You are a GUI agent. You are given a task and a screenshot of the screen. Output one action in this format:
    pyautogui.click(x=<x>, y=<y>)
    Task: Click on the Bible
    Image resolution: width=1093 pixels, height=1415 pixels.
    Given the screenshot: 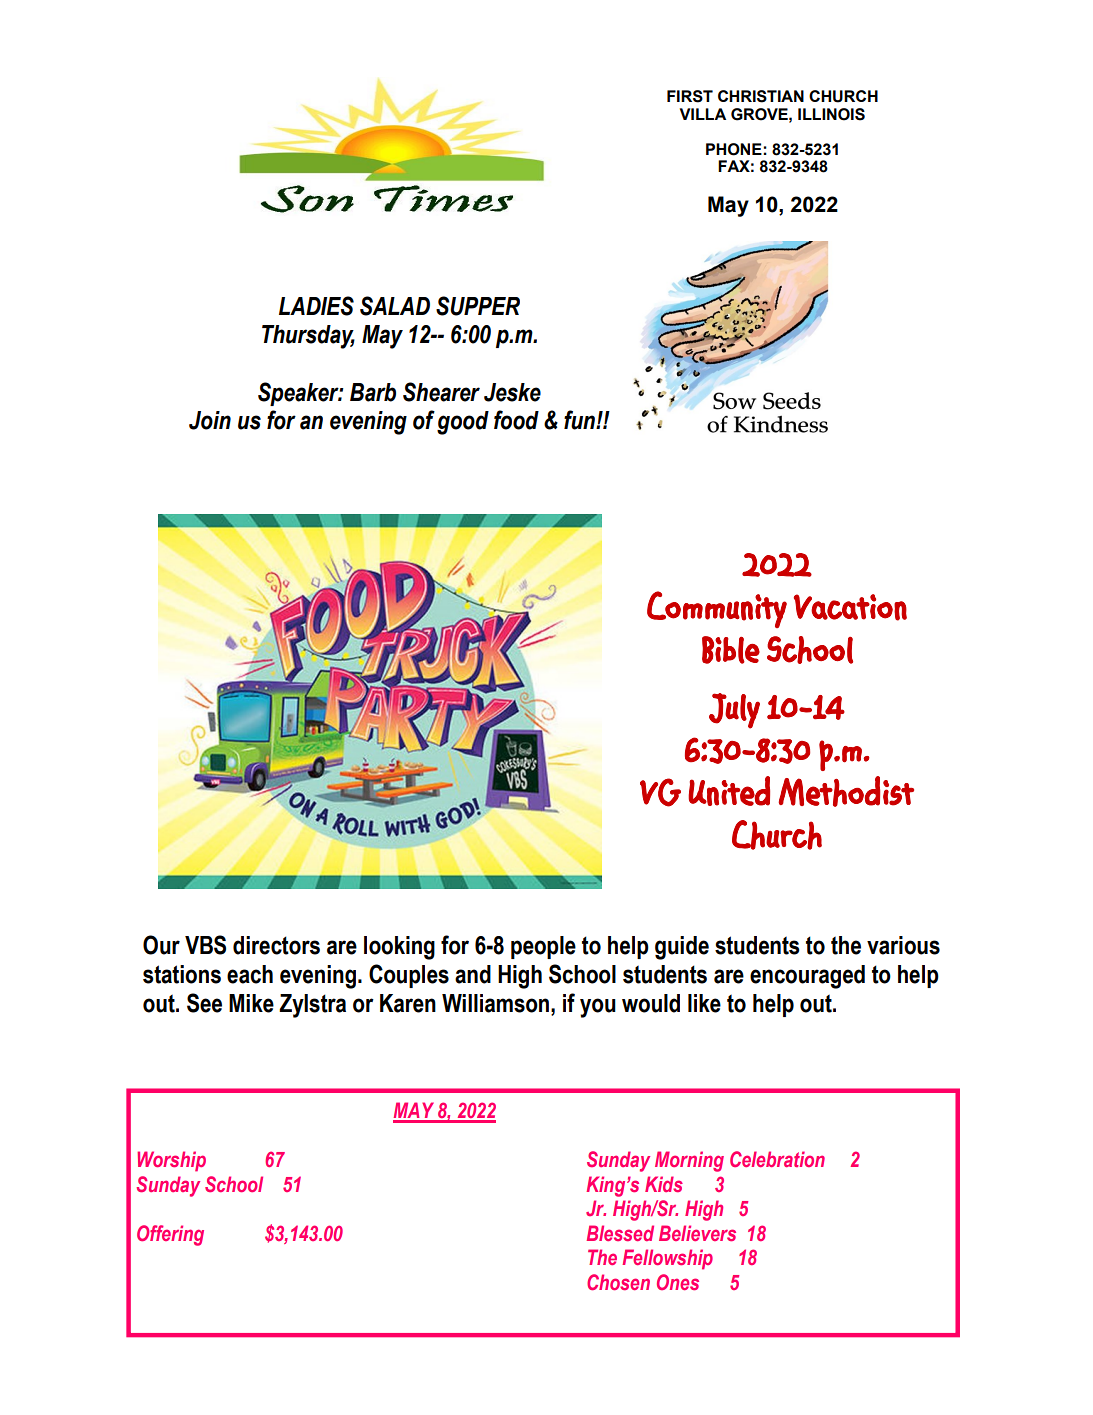 What is the action you would take?
    pyautogui.click(x=731, y=650)
